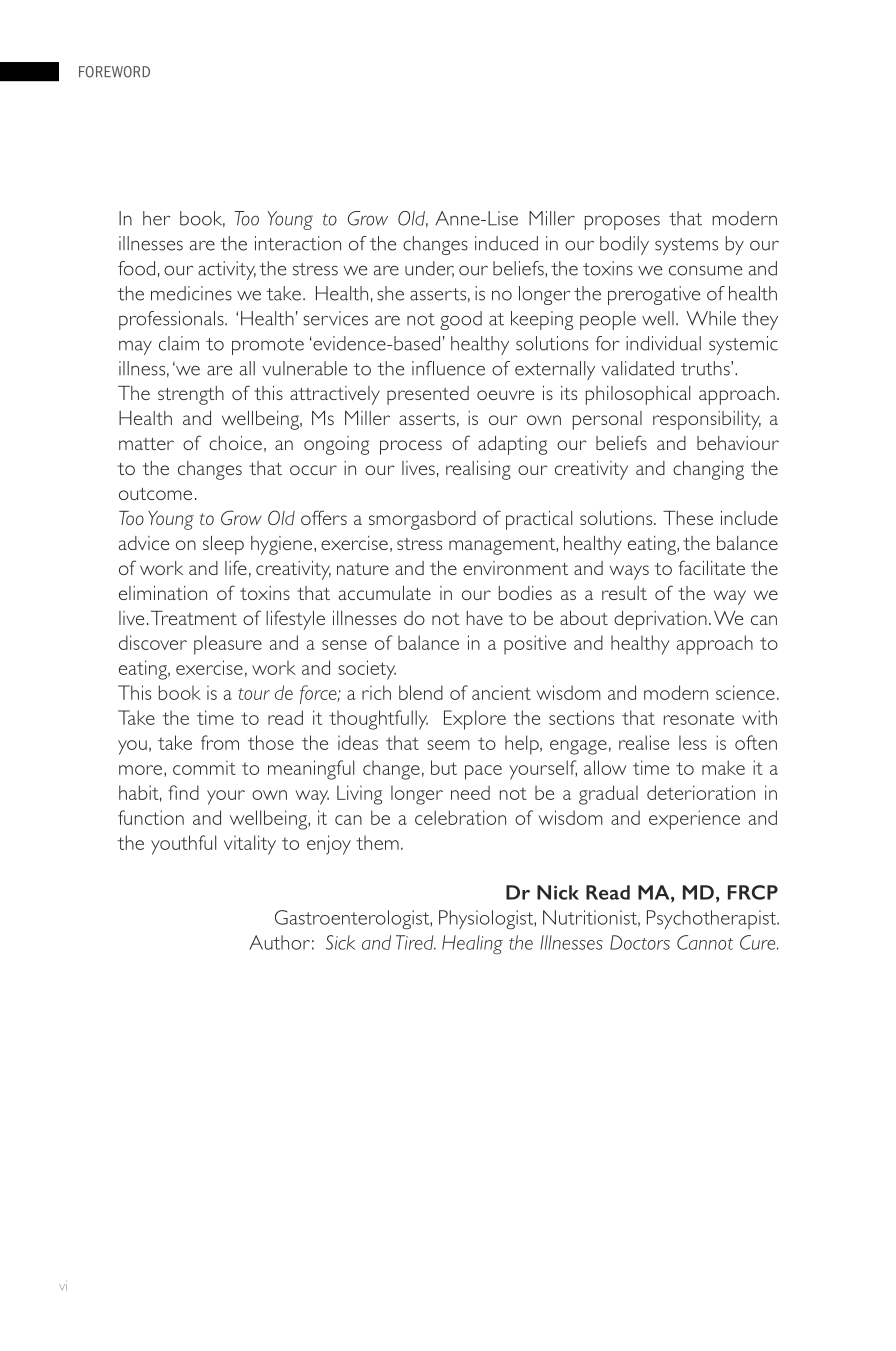  What do you see at coordinates (622, 222) in the screenshot?
I see `proposes` at bounding box center [622, 222].
